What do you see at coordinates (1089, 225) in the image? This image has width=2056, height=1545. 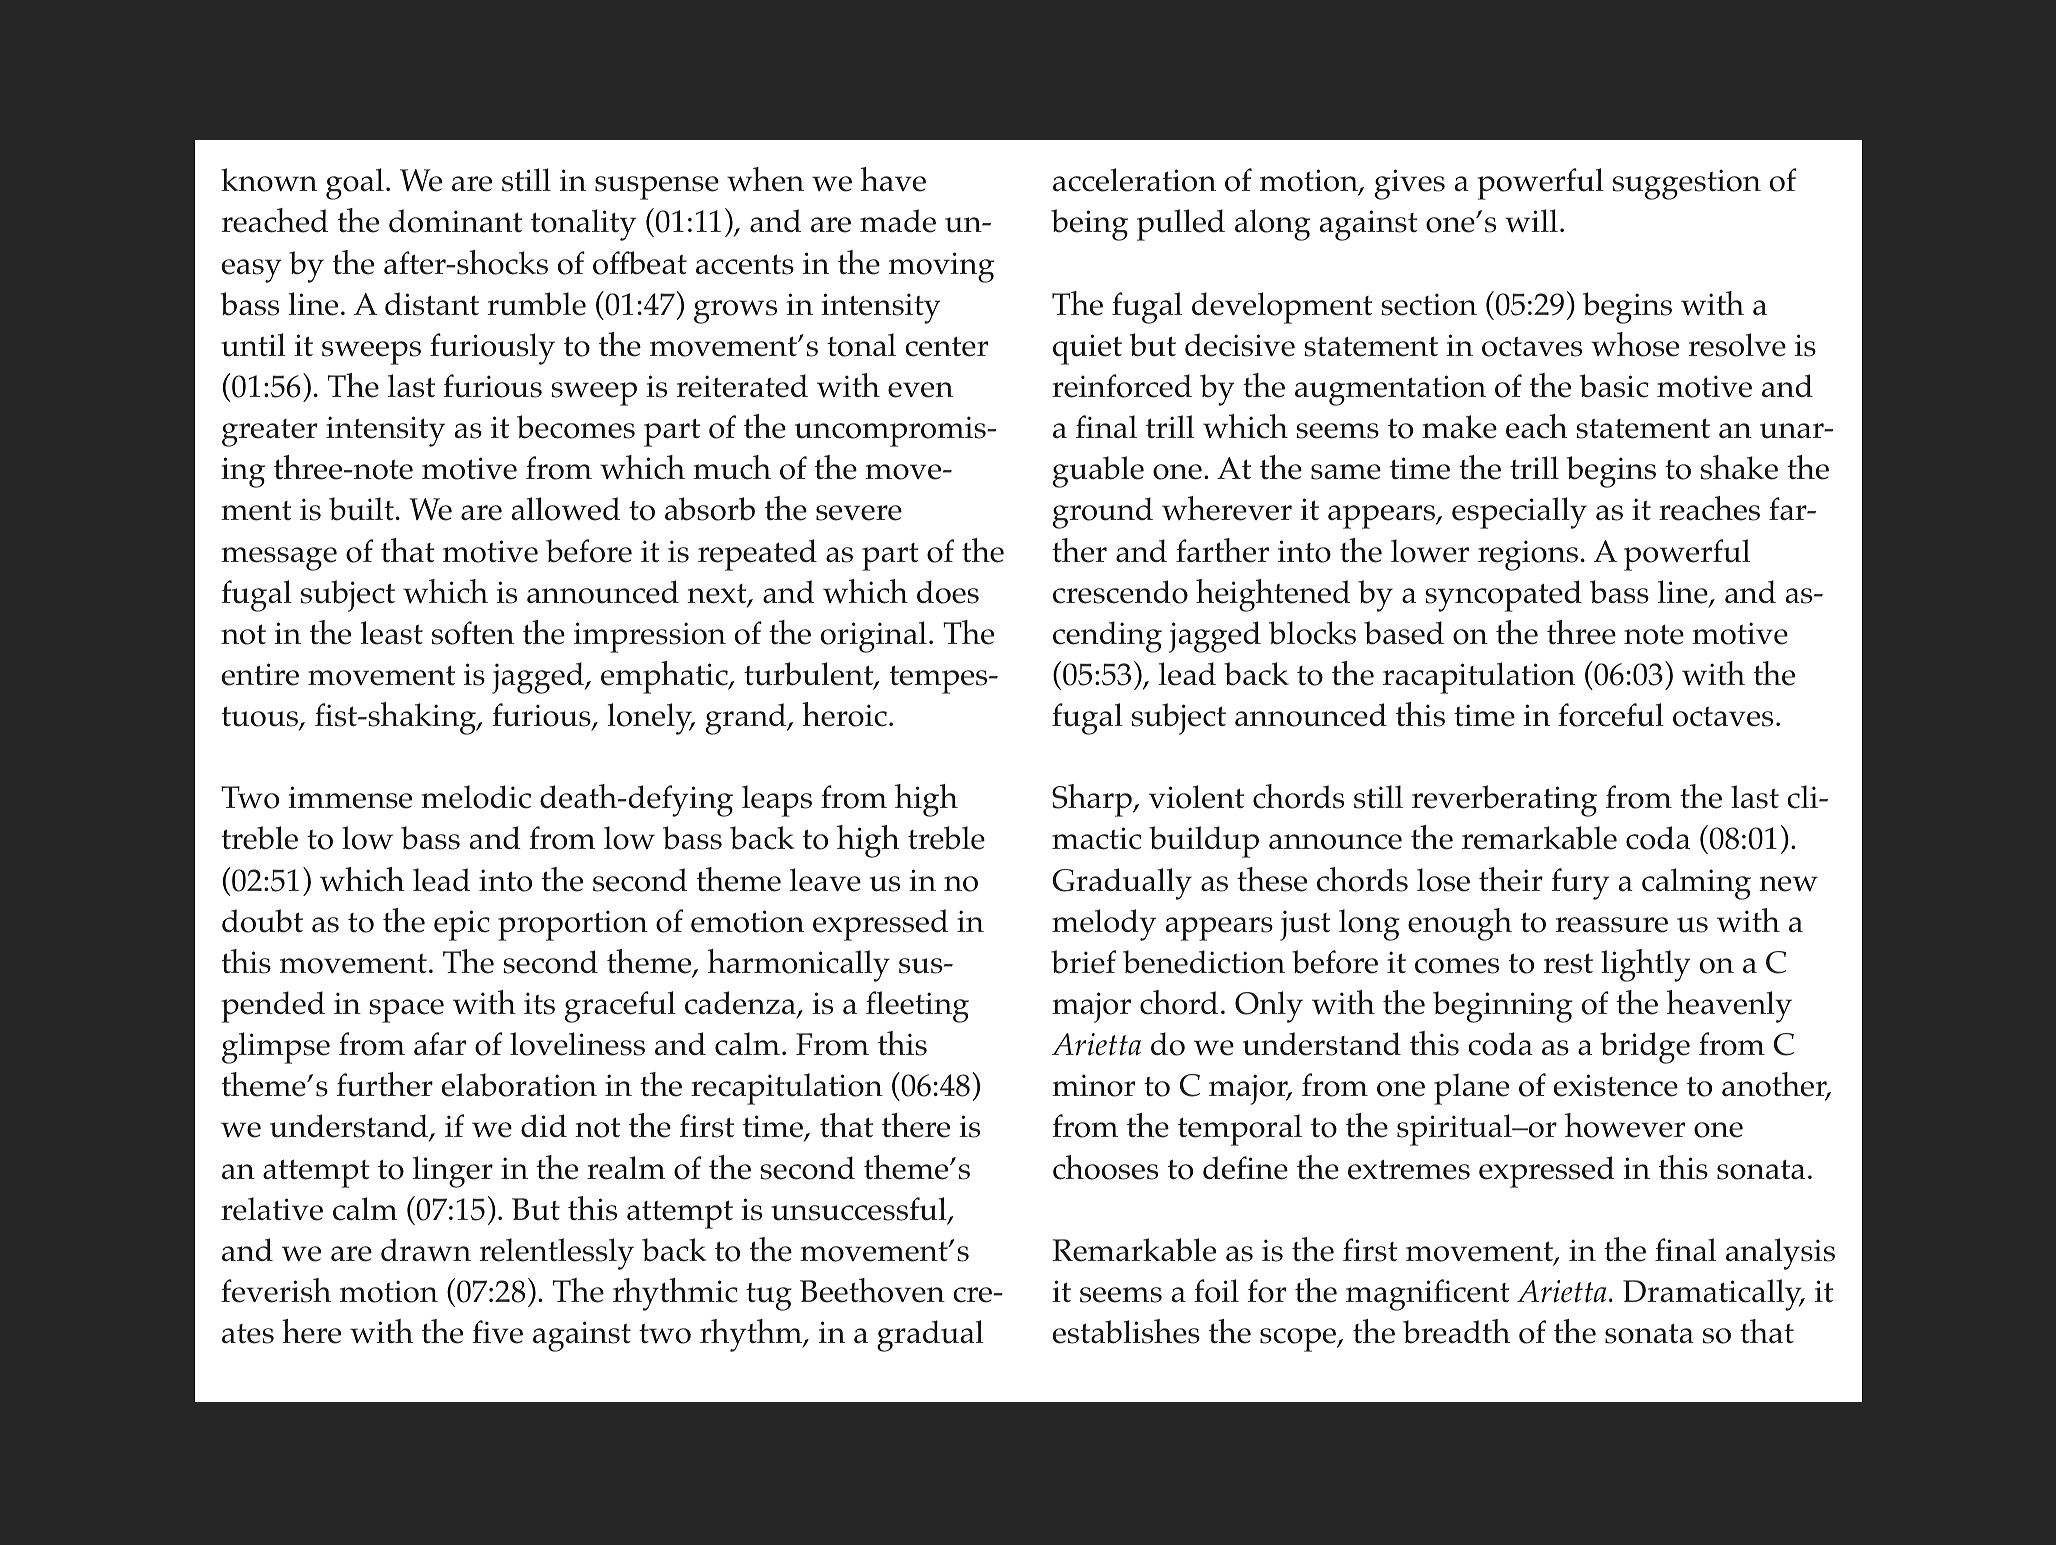 I see `being` at bounding box center [1089, 225].
